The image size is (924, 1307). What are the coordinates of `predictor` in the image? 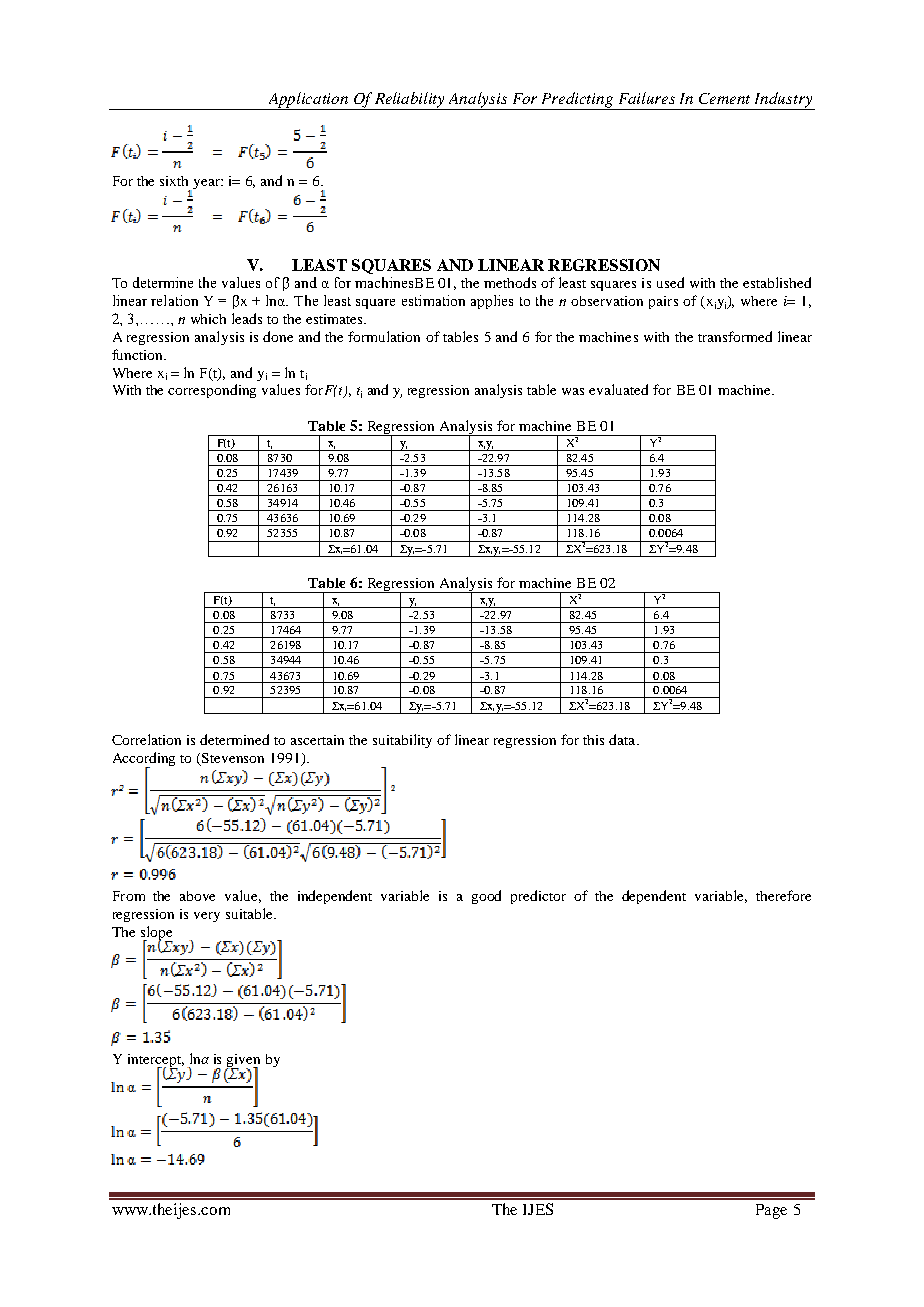 It's located at (538, 897).
